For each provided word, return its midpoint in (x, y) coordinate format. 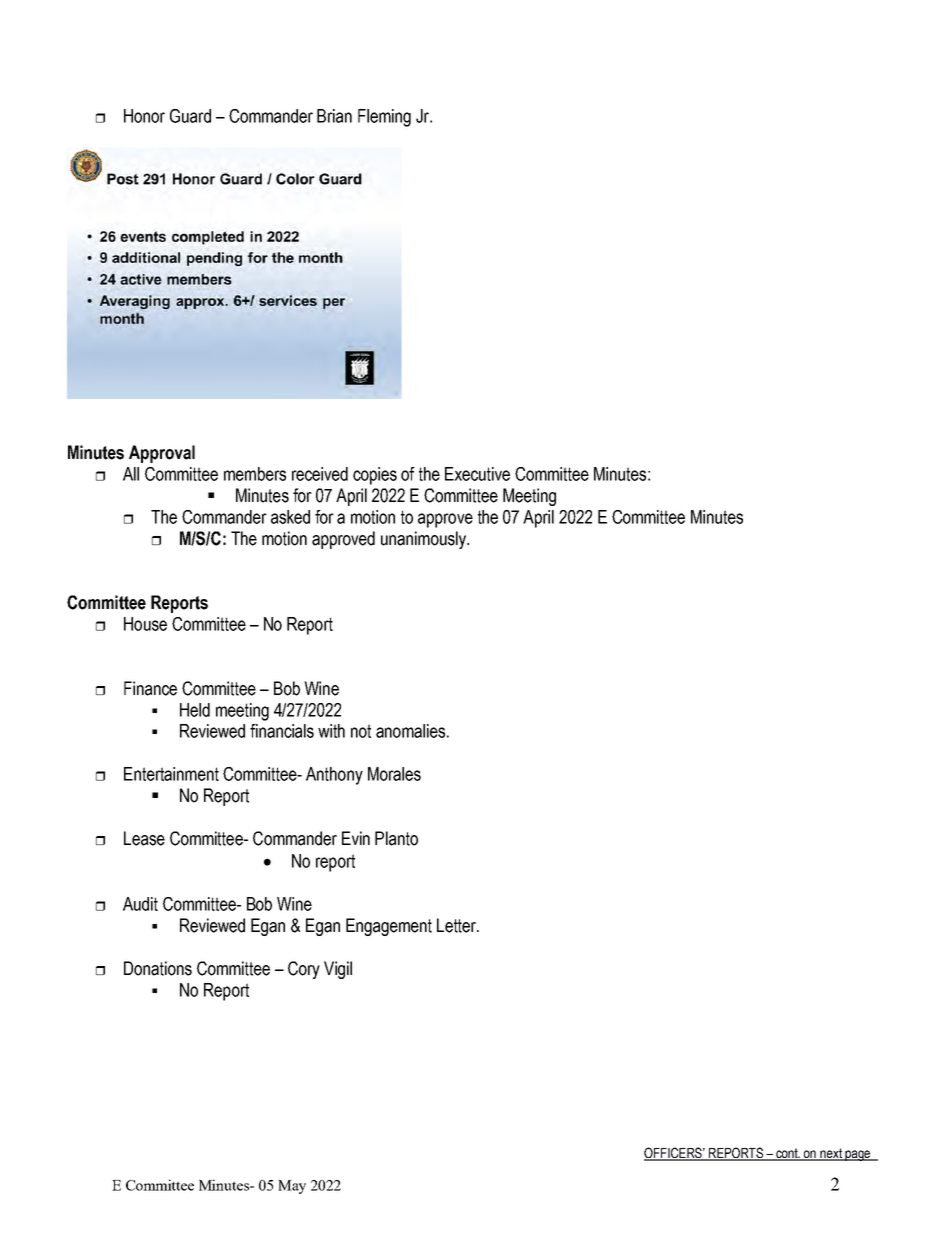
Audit (140, 904)
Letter (457, 925)
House (145, 624)
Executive (477, 474)
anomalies (410, 731)
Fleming (384, 118)
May (292, 1187)
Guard (190, 116)
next (831, 1154)
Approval (162, 454)
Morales (394, 774)
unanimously (424, 540)
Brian (334, 116)
